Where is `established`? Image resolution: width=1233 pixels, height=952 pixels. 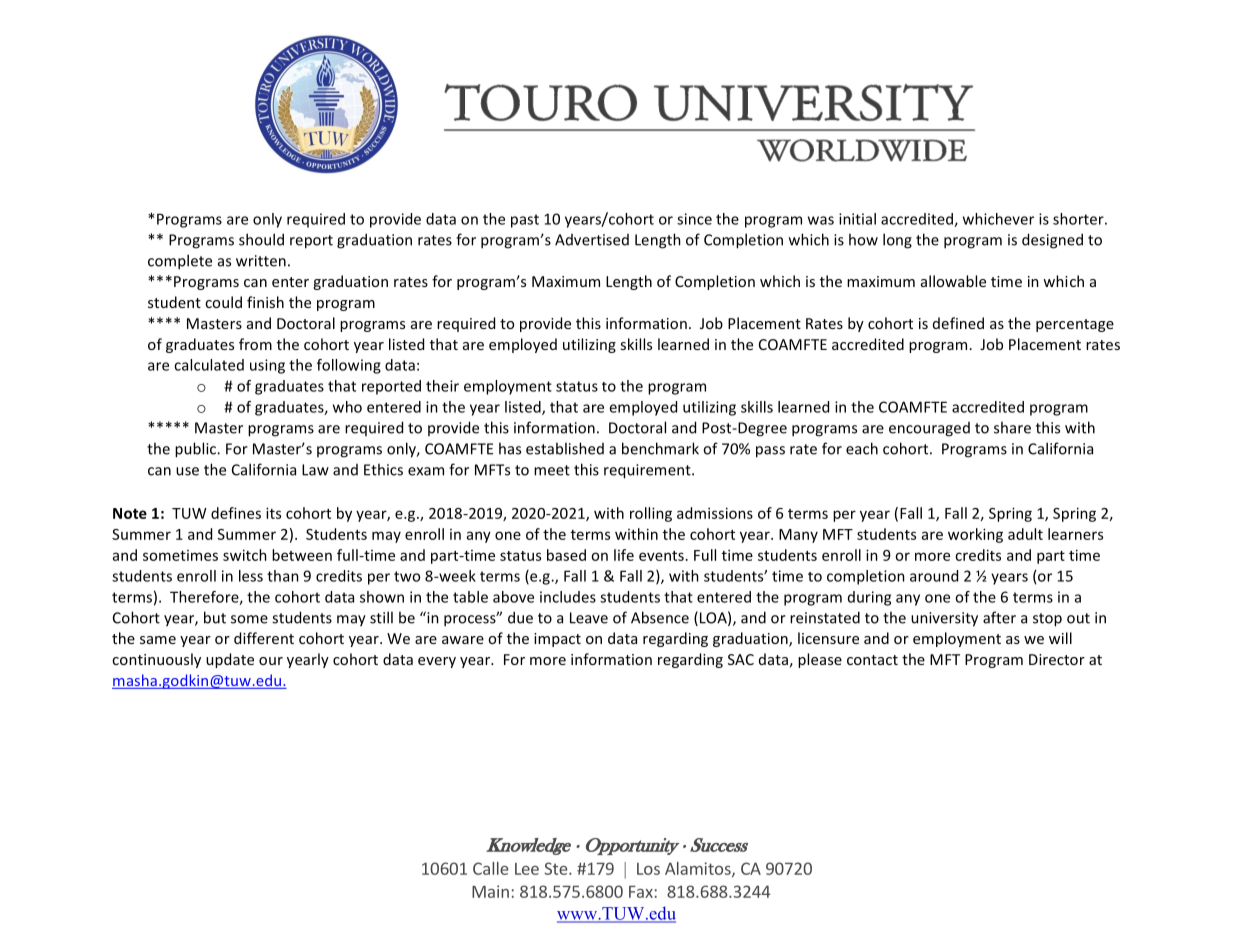 established is located at coordinates (565, 448).
